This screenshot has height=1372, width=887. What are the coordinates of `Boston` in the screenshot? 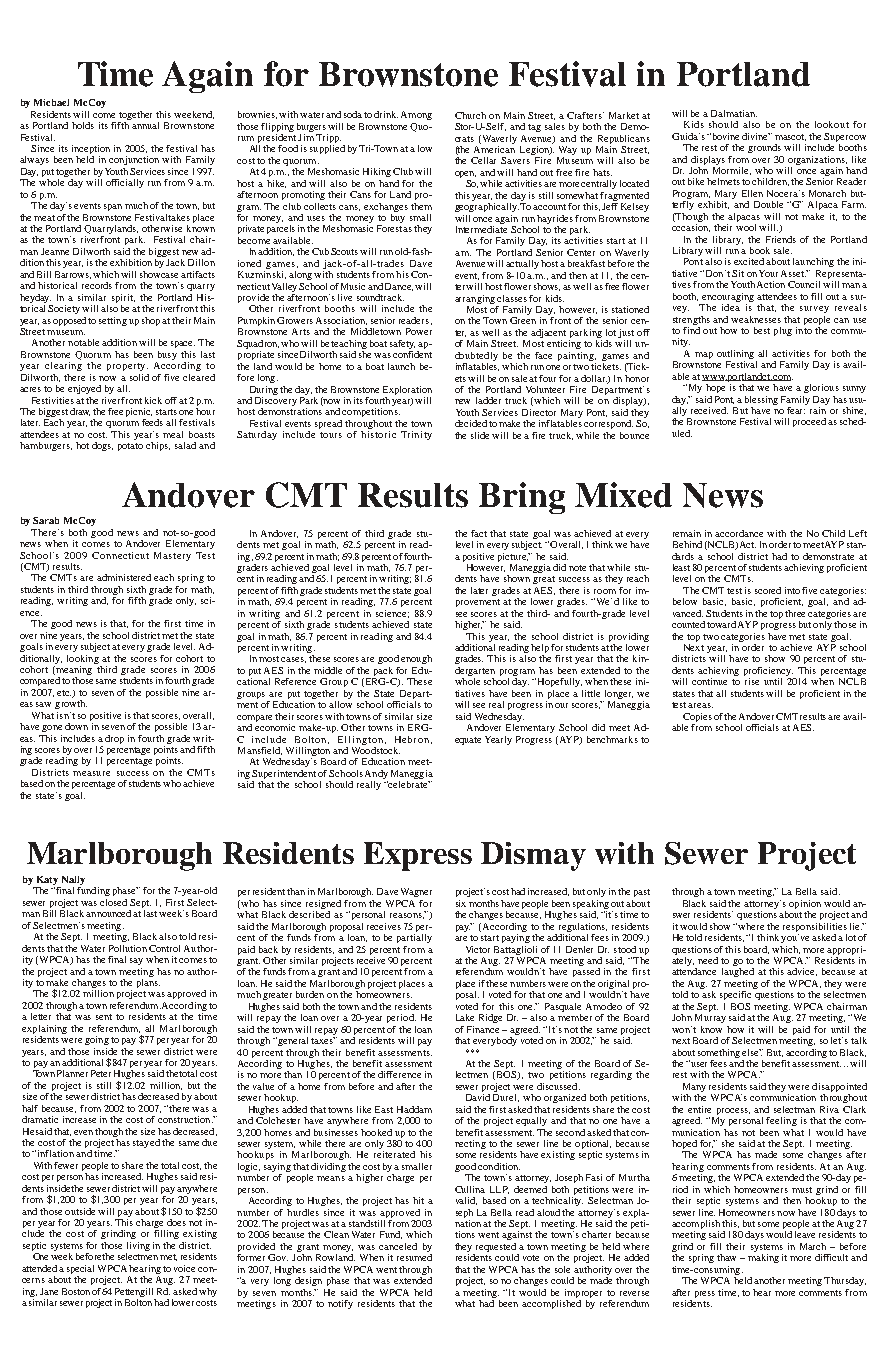 It's located at (76, 1291).
